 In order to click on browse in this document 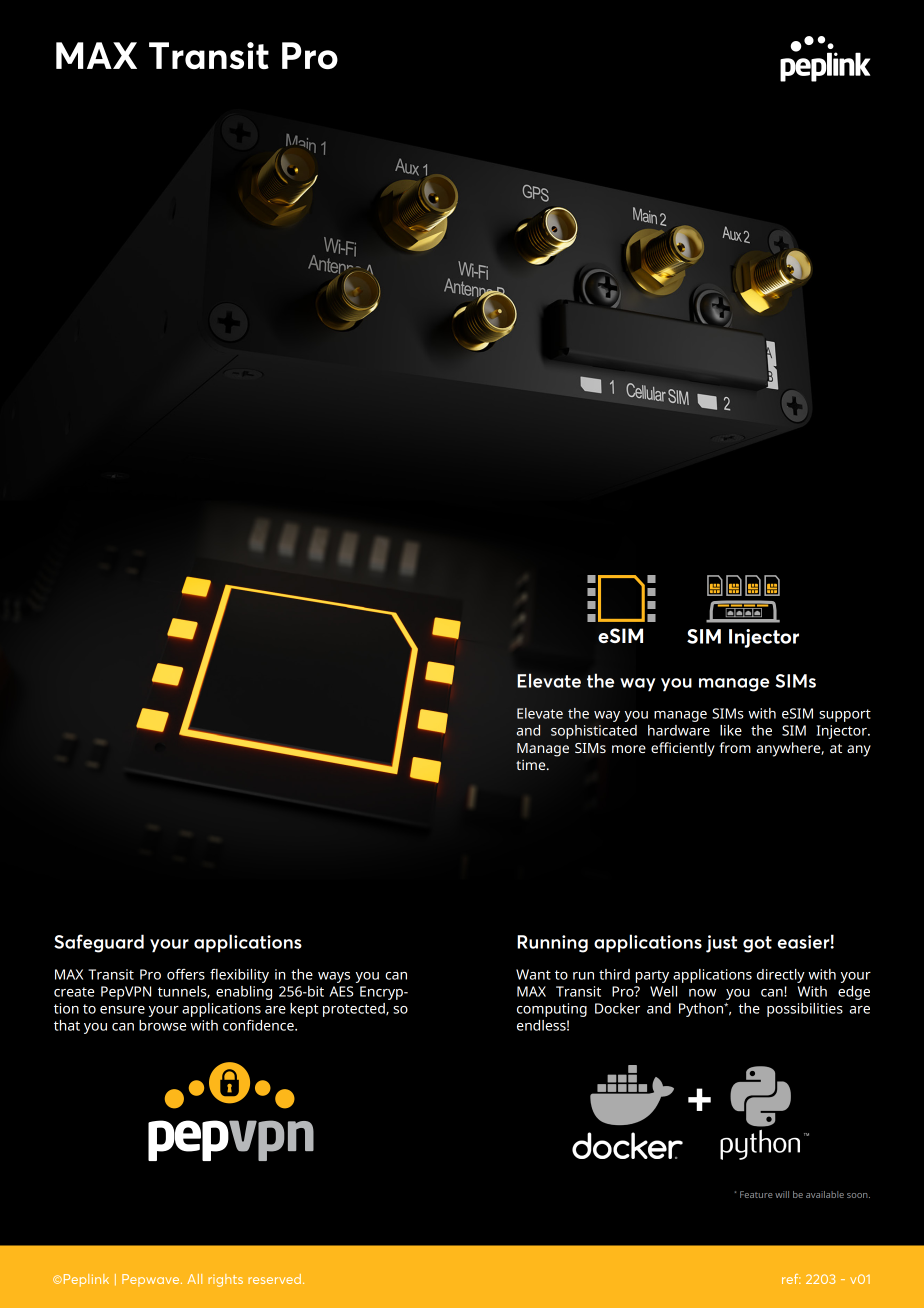, I will do `click(162, 1025)`.
